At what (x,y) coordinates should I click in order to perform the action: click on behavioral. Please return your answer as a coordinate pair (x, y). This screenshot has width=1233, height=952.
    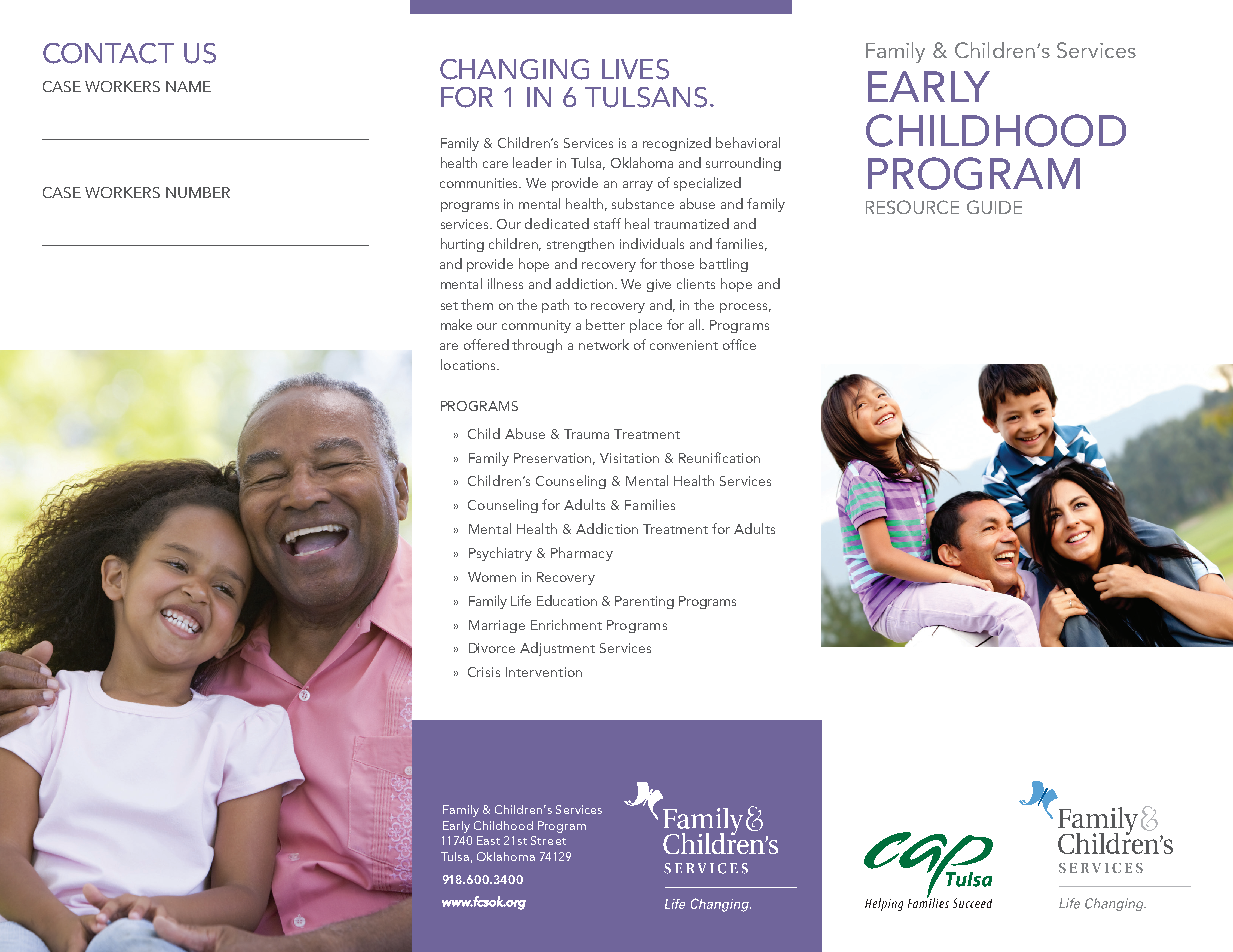
    Looking at the image, I should click on (748, 142).
